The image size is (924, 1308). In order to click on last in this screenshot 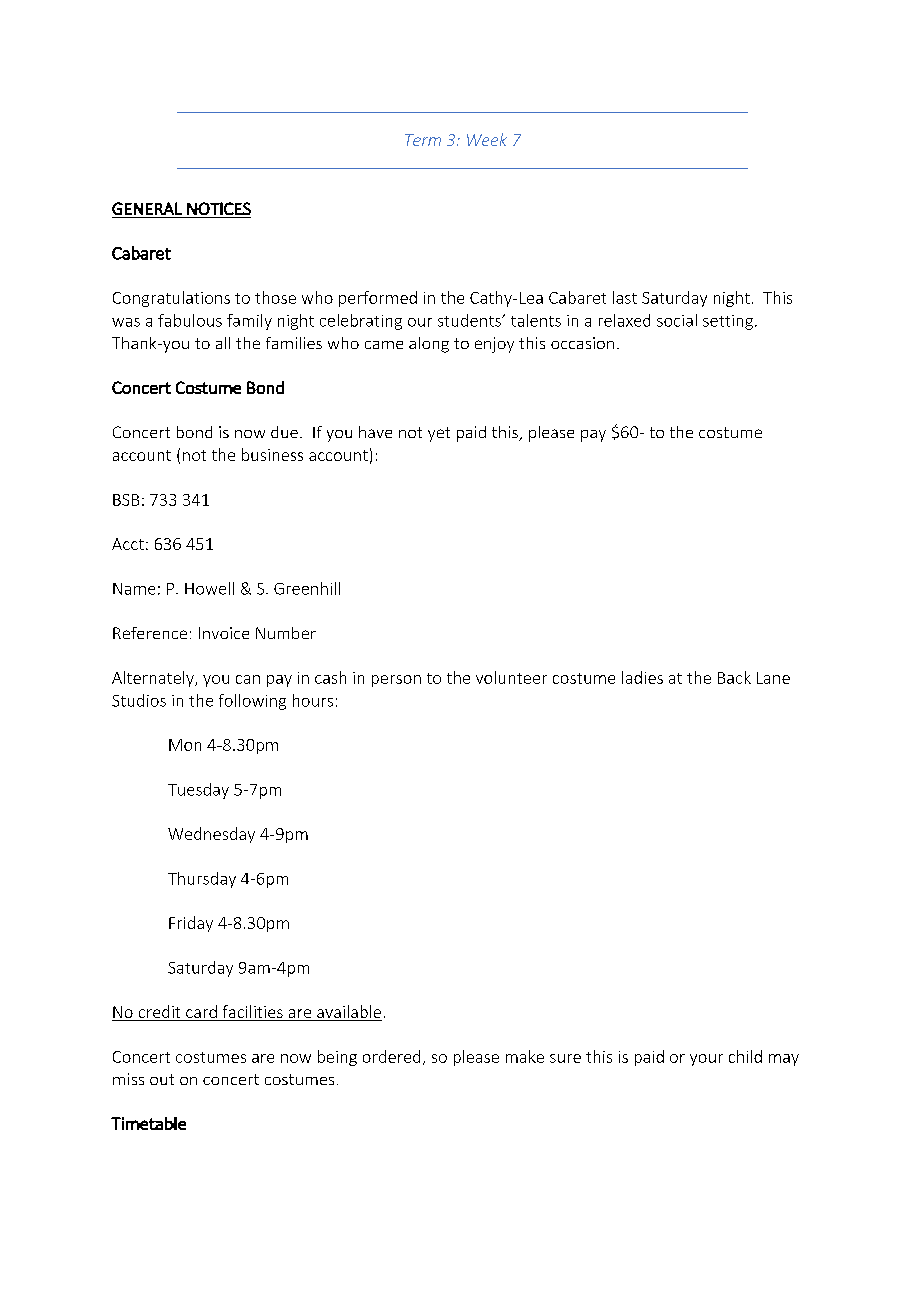, I will do `click(625, 297)`.
